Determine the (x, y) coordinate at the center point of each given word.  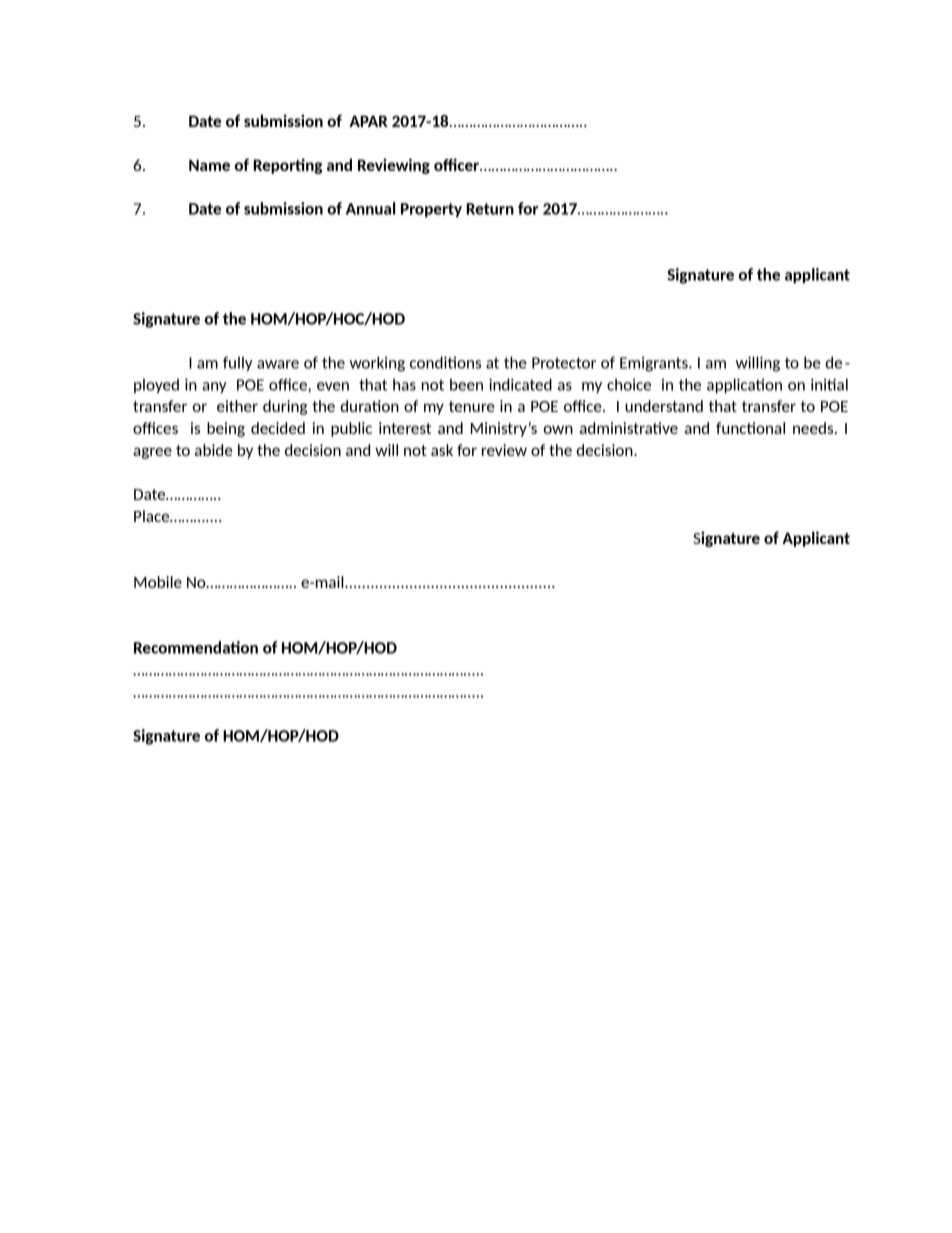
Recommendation (196, 647)
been (466, 384)
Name (209, 165)
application (744, 386)
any (214, 387)
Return (490, 209)
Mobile (158, 582)
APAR (368, 121)
